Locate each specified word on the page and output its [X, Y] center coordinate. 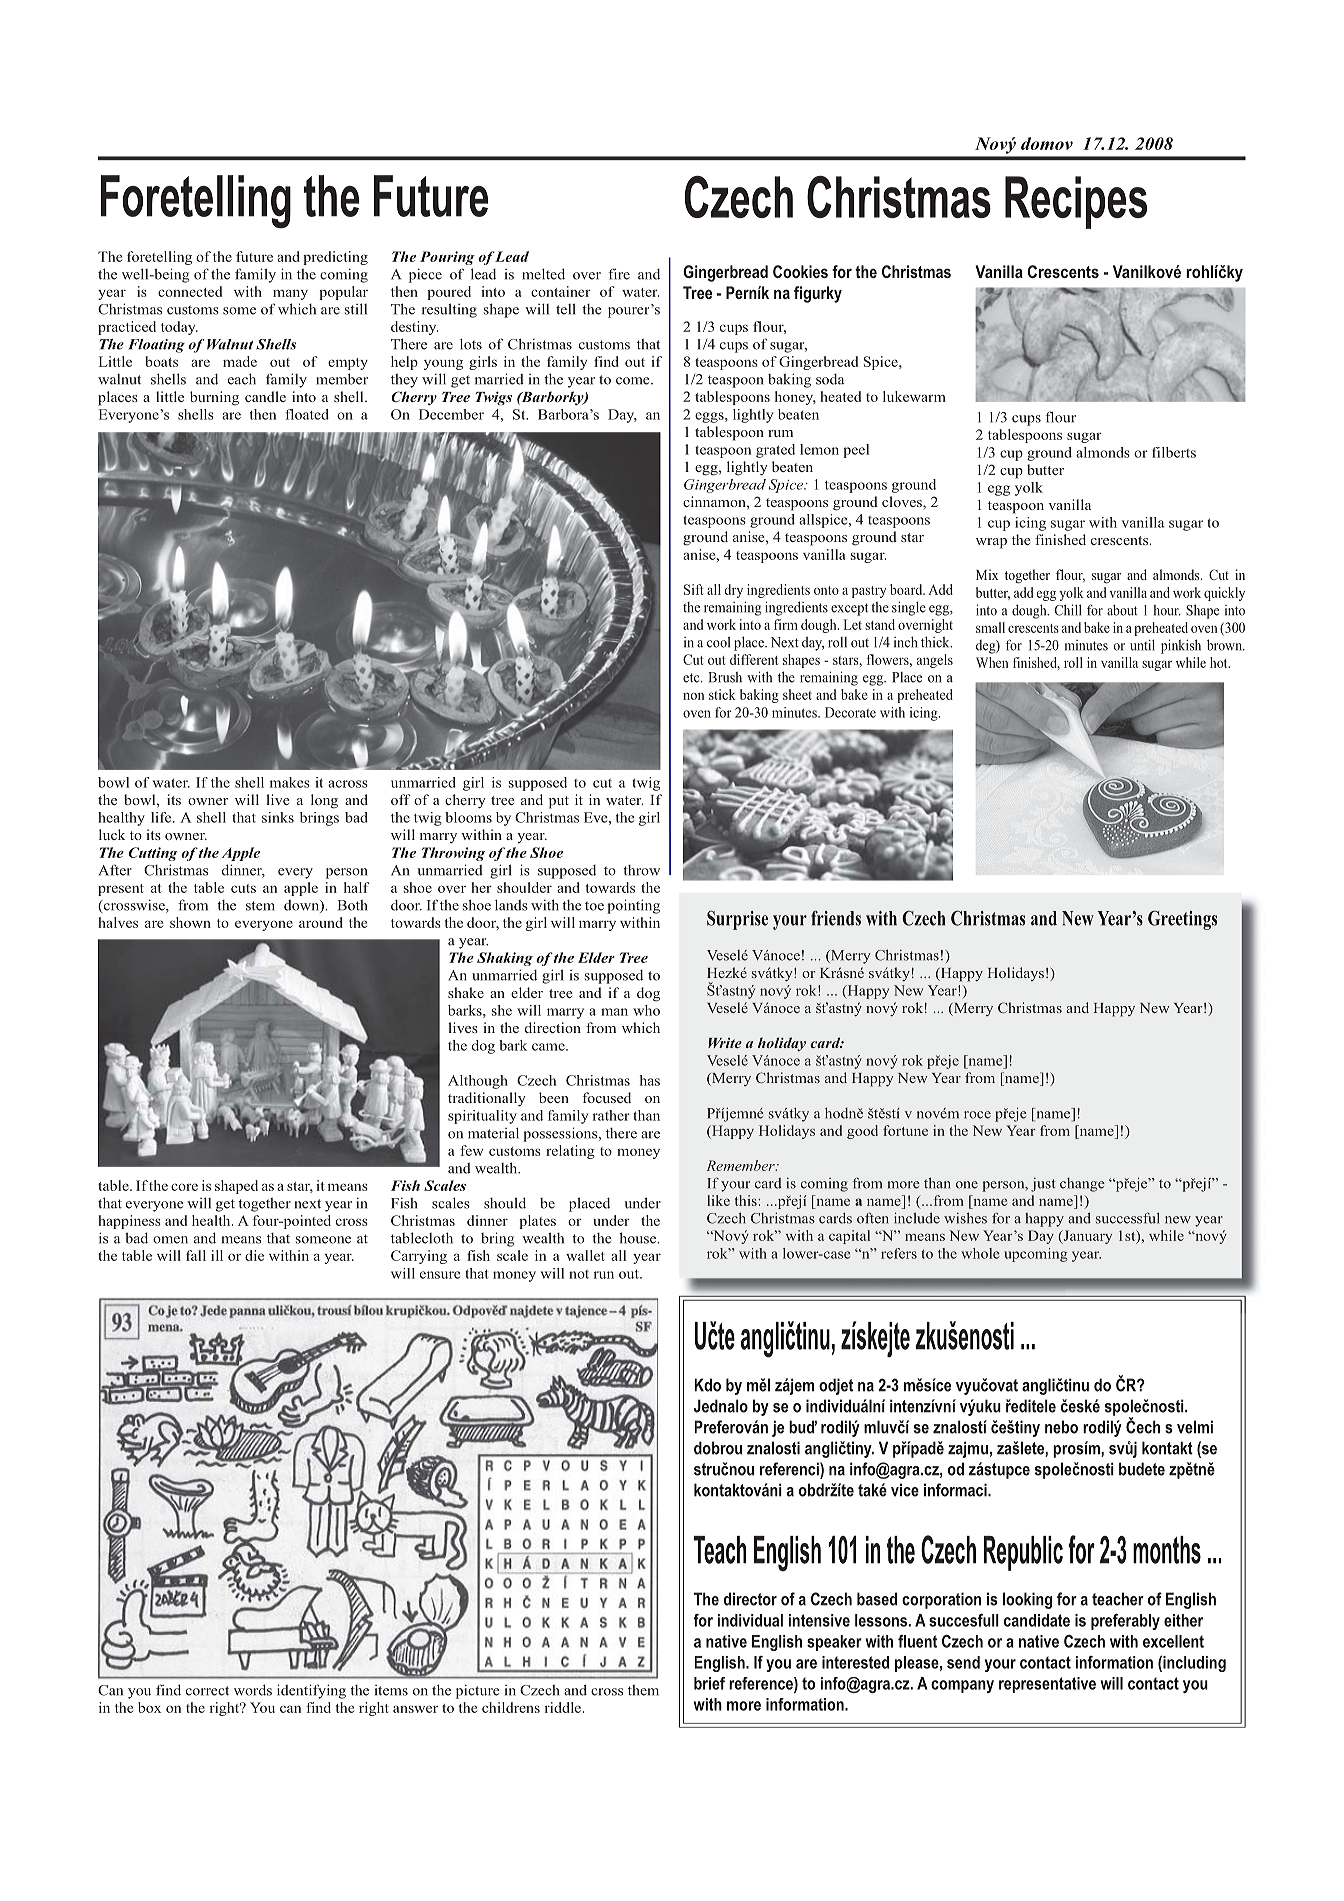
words [253, 1690]
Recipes [1076, 202]
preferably [1125, 1622]
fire [619, 274]
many [290, 294]
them [643, 1690]
